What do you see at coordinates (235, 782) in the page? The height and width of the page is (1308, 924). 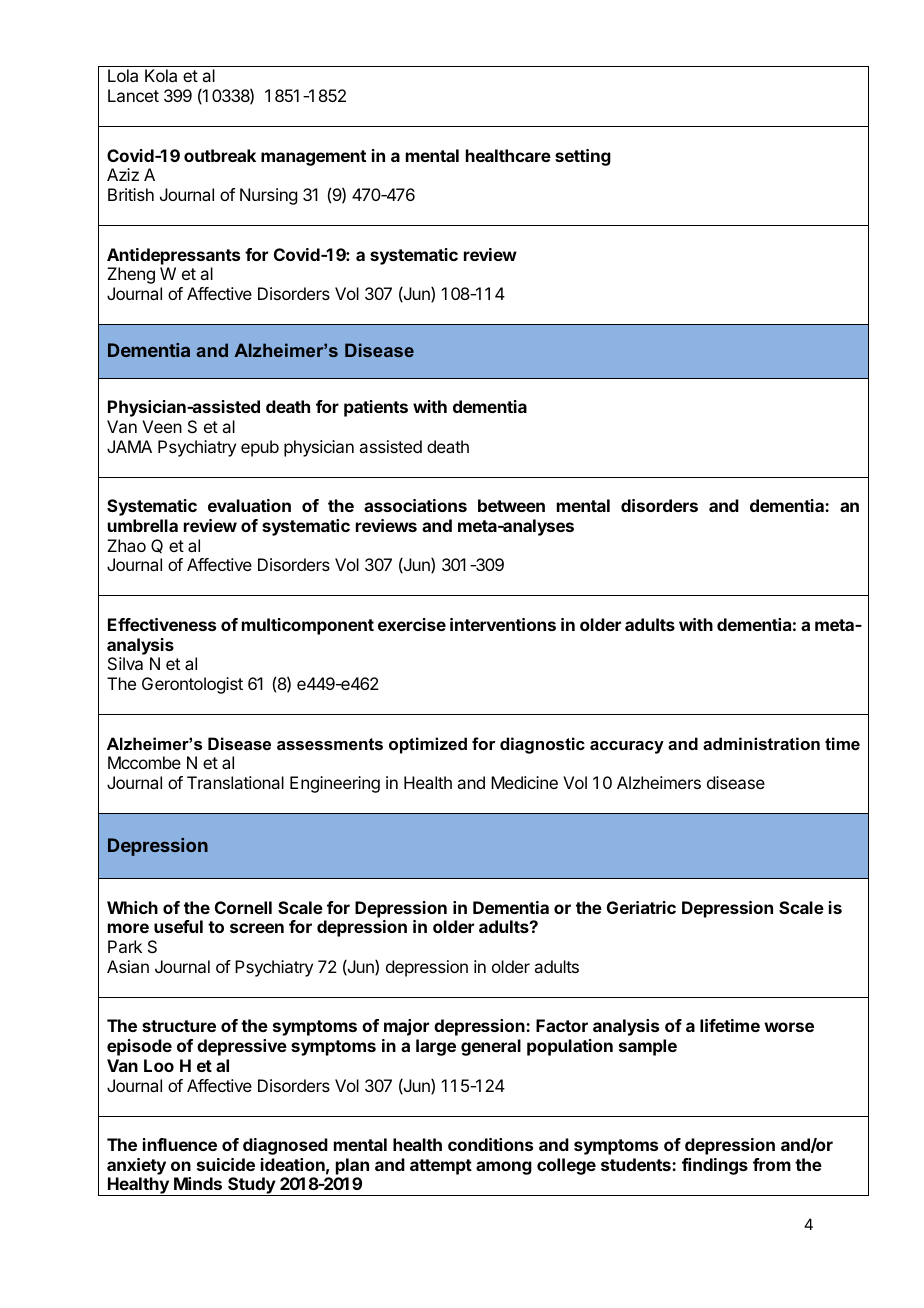 I see `Translational` at bounding box center [235, 782].
